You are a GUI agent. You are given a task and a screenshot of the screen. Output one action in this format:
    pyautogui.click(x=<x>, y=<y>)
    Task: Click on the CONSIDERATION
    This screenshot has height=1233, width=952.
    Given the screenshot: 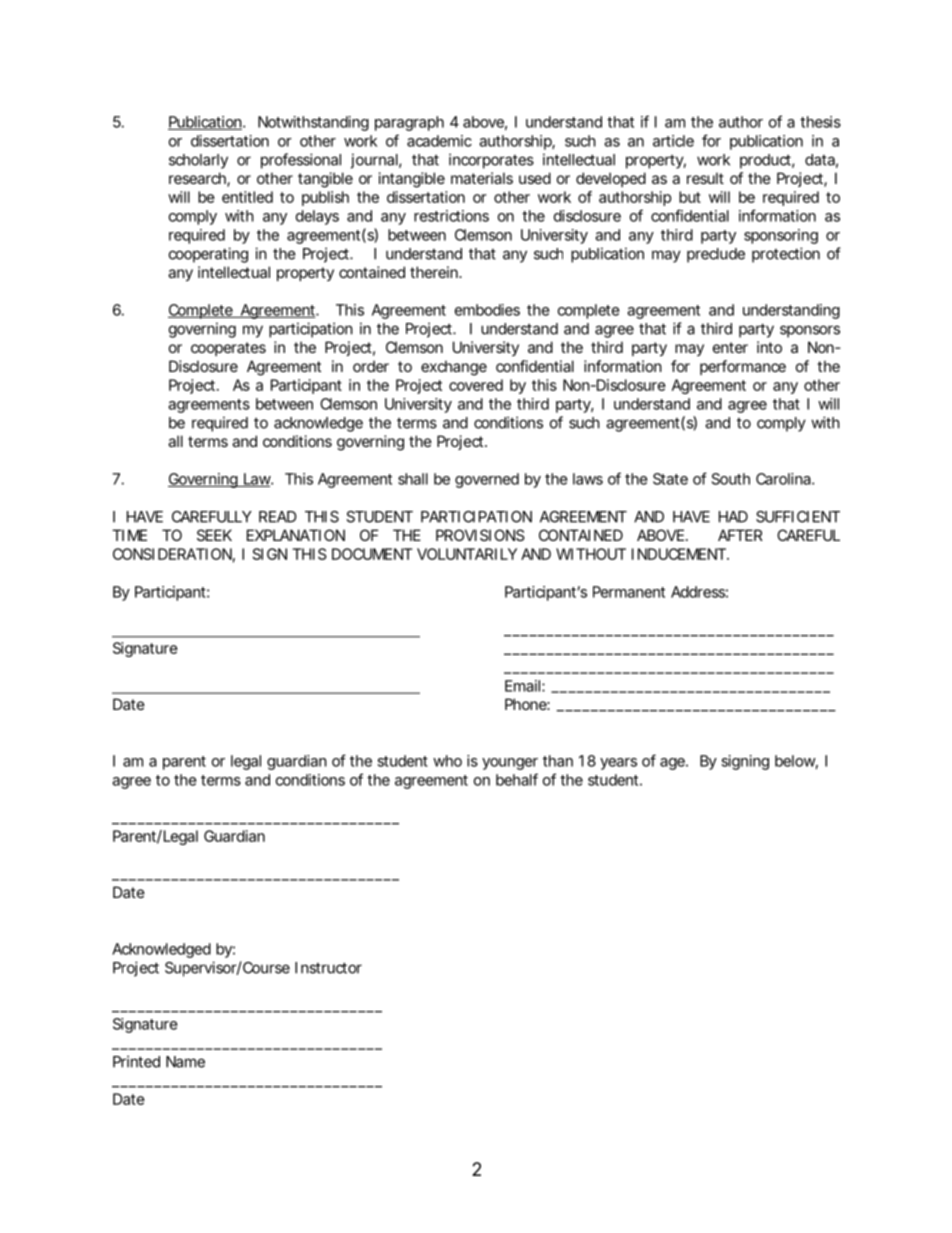 What is the action you would take?
    pyautogui.click(x=172, y=554)
